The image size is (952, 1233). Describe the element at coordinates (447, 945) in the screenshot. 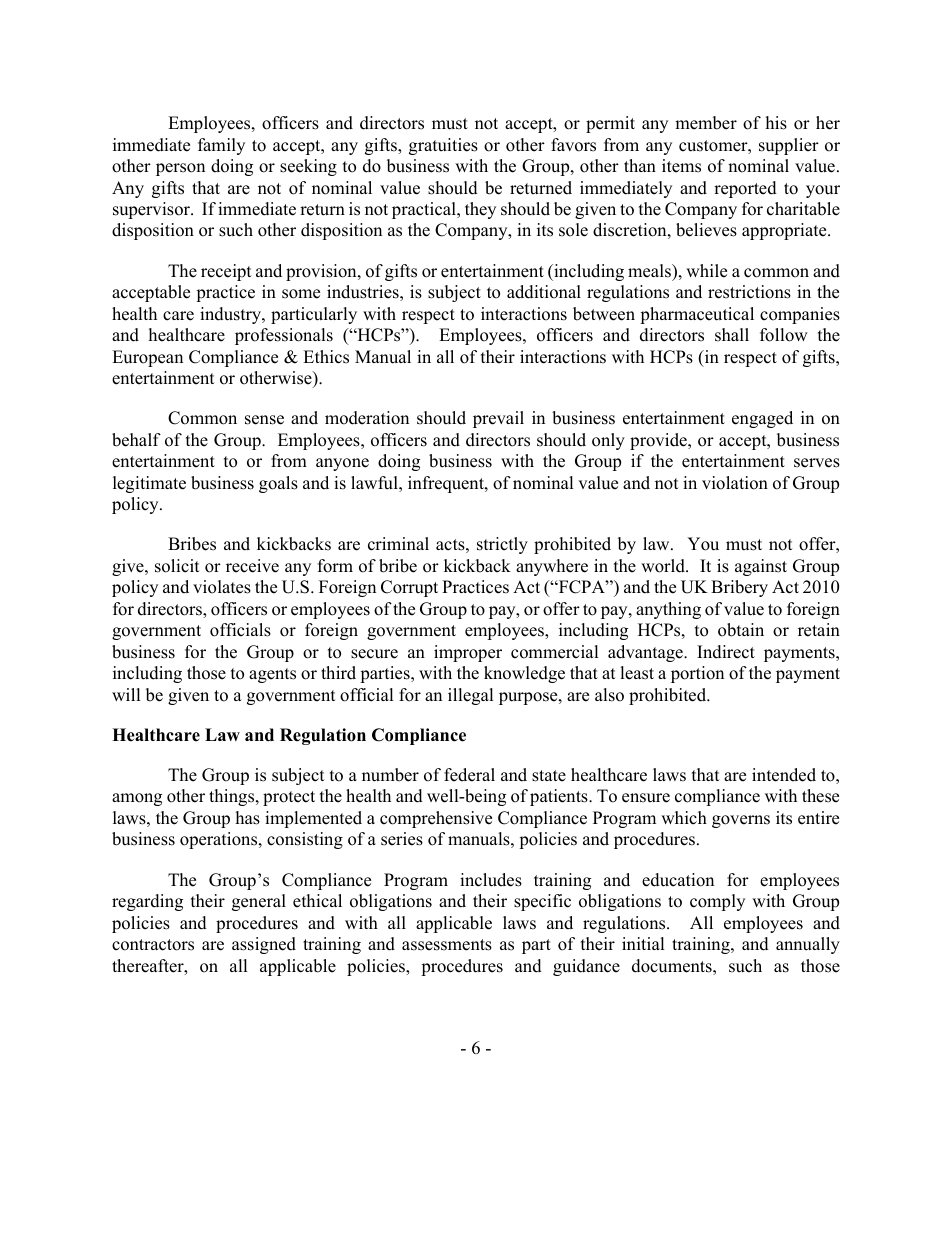

I see `assessments` at that location.
